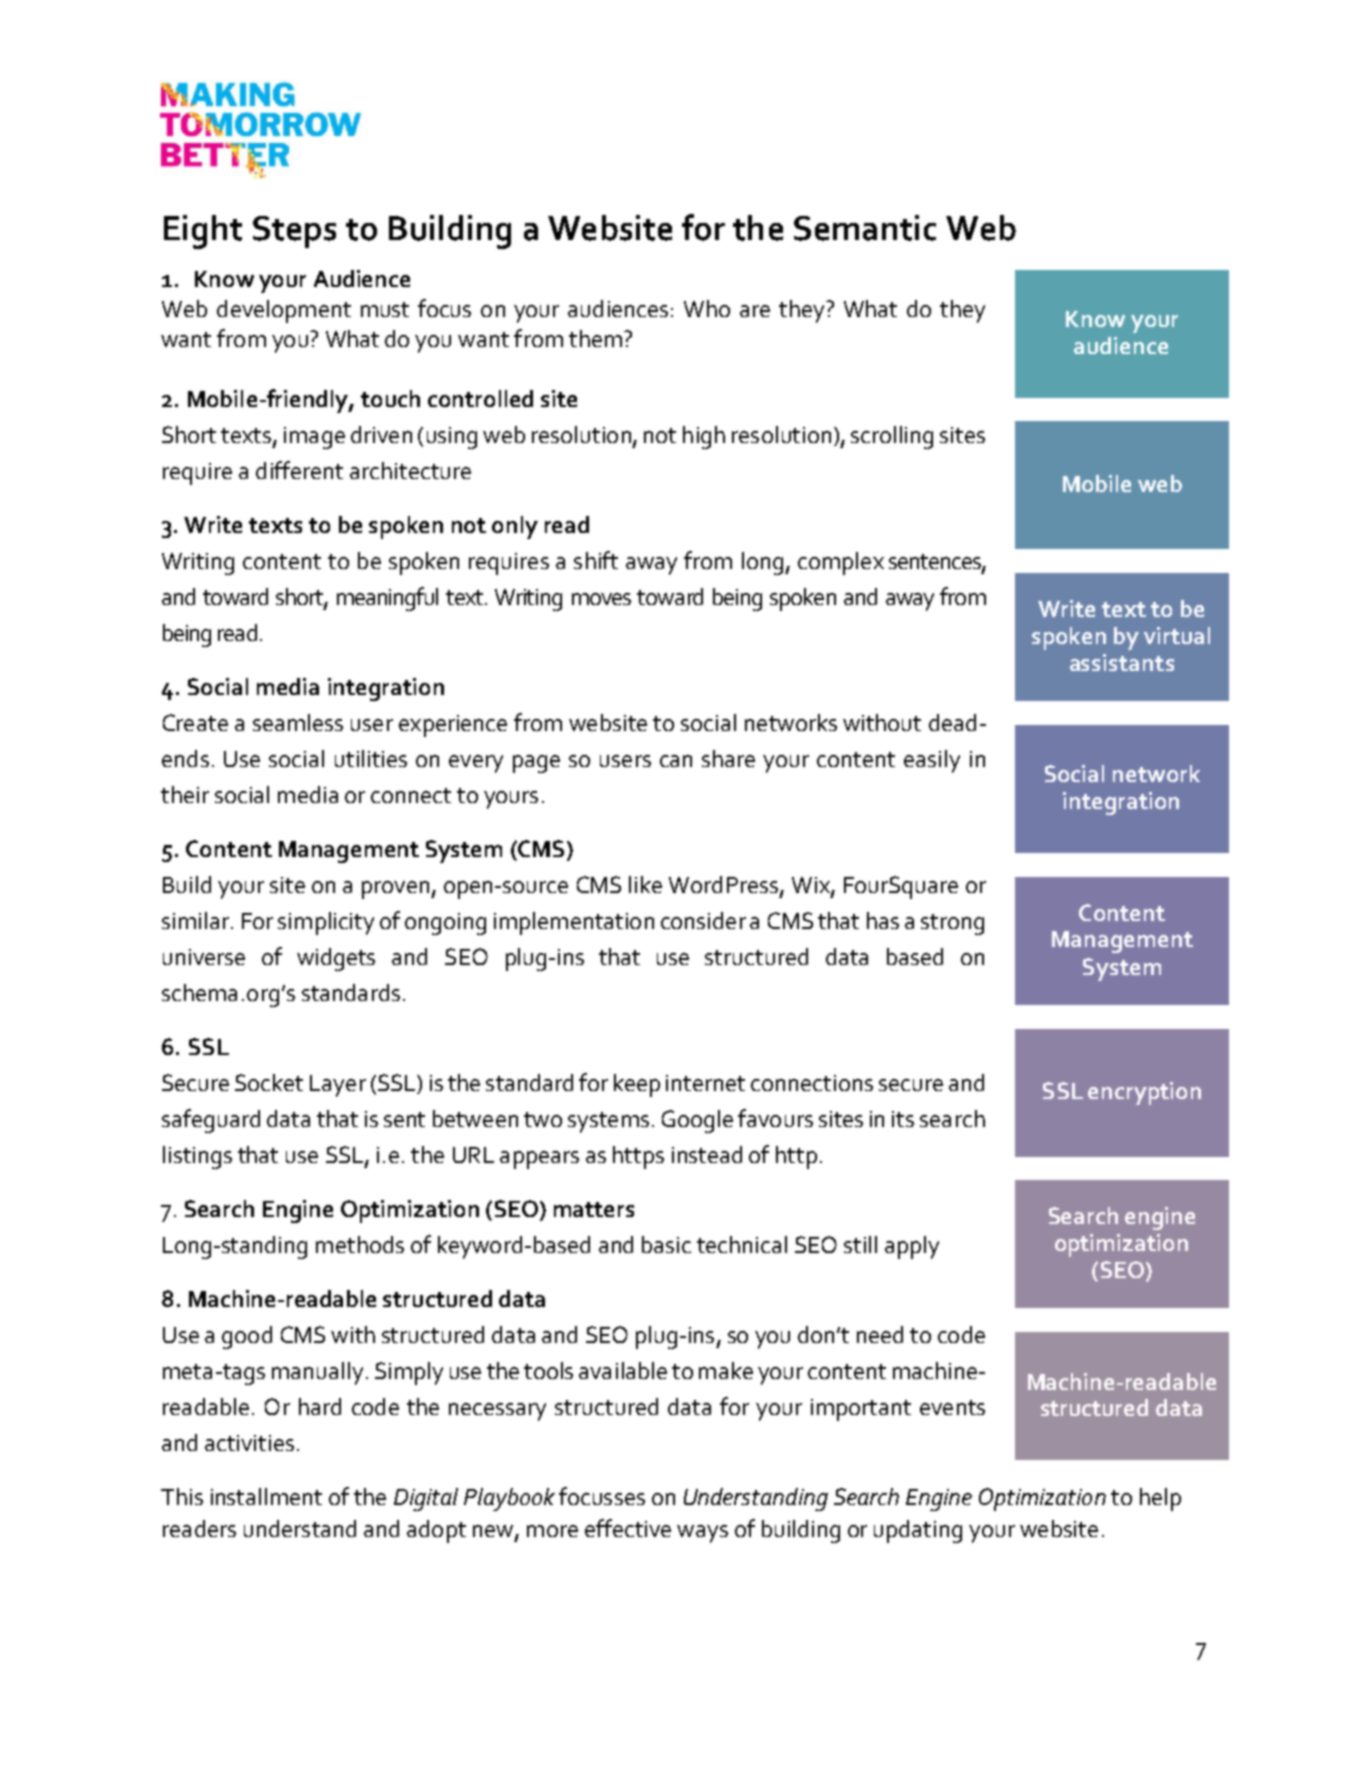  Describe the element at coordinates (1144, 1093) in the page. I see `encryption` at that location.
